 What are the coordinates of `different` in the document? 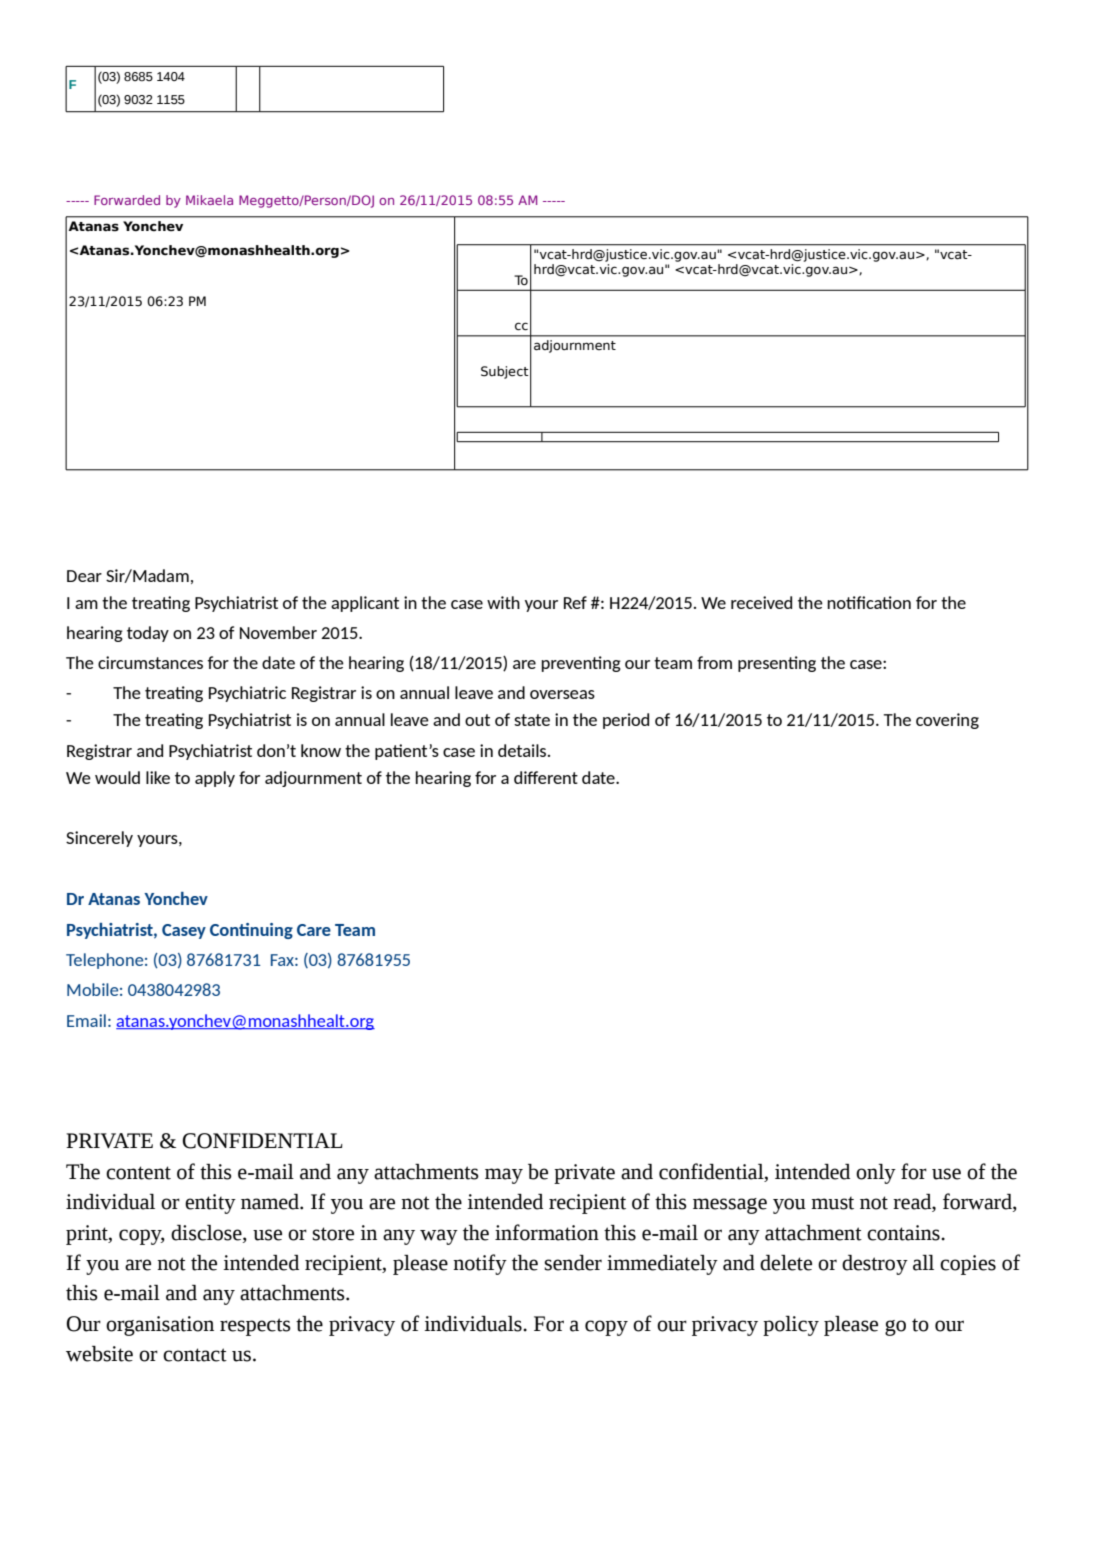 It's located at (546, 777).
